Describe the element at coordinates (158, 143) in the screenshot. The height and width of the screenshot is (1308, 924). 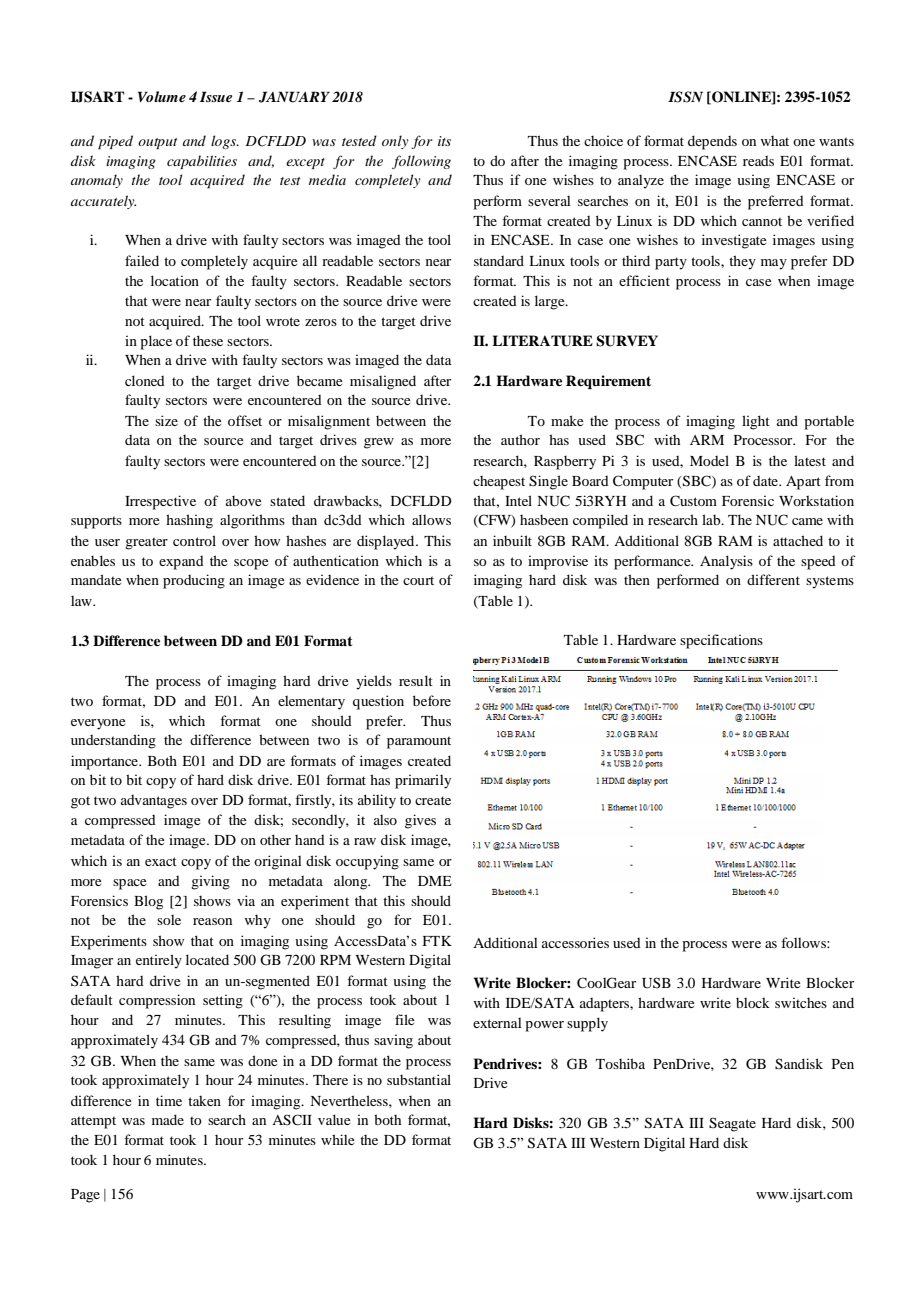
I see `output` at that location.
